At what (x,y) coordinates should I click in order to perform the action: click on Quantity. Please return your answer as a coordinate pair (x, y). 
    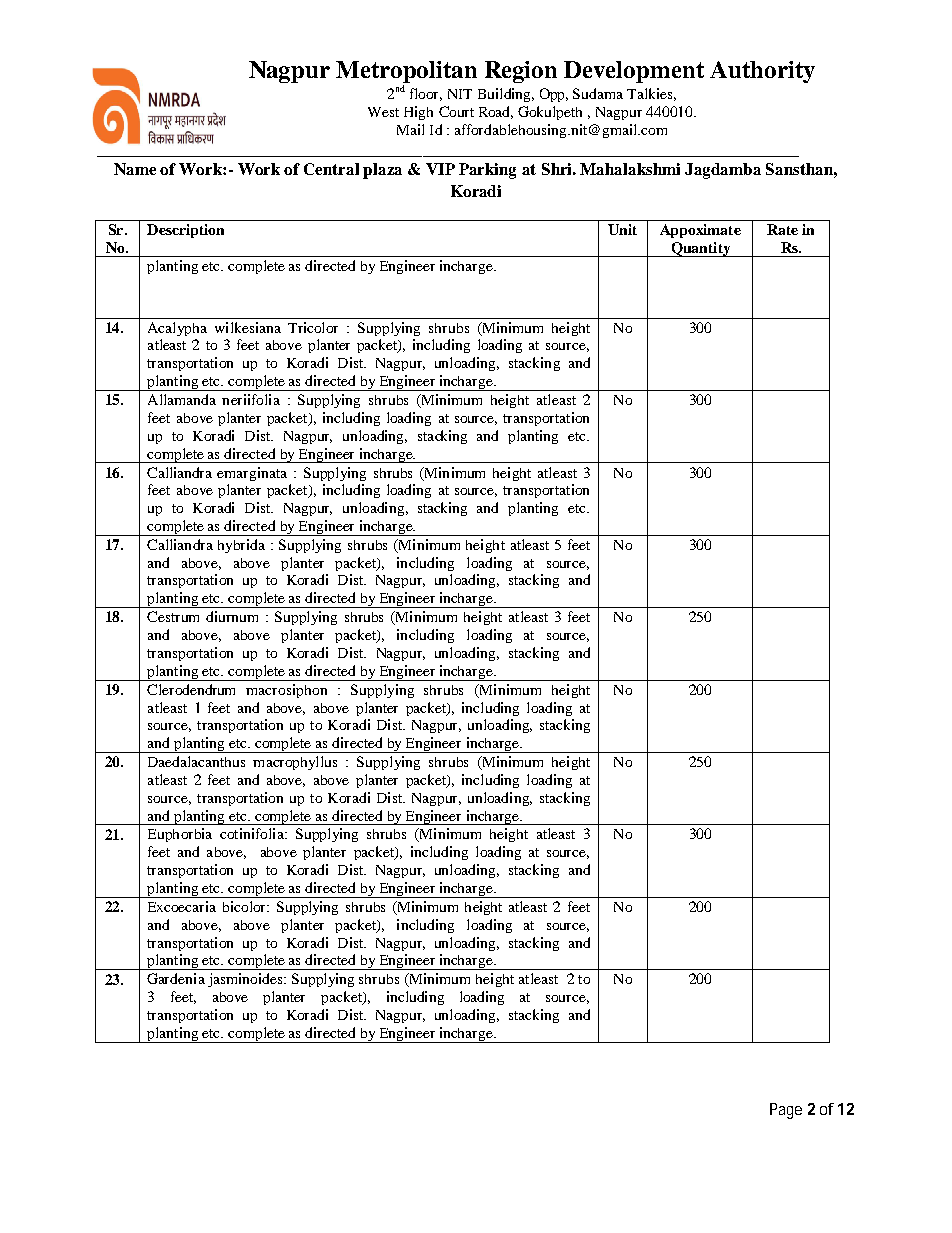
    Looking at the image, I should click on (701, 249).
